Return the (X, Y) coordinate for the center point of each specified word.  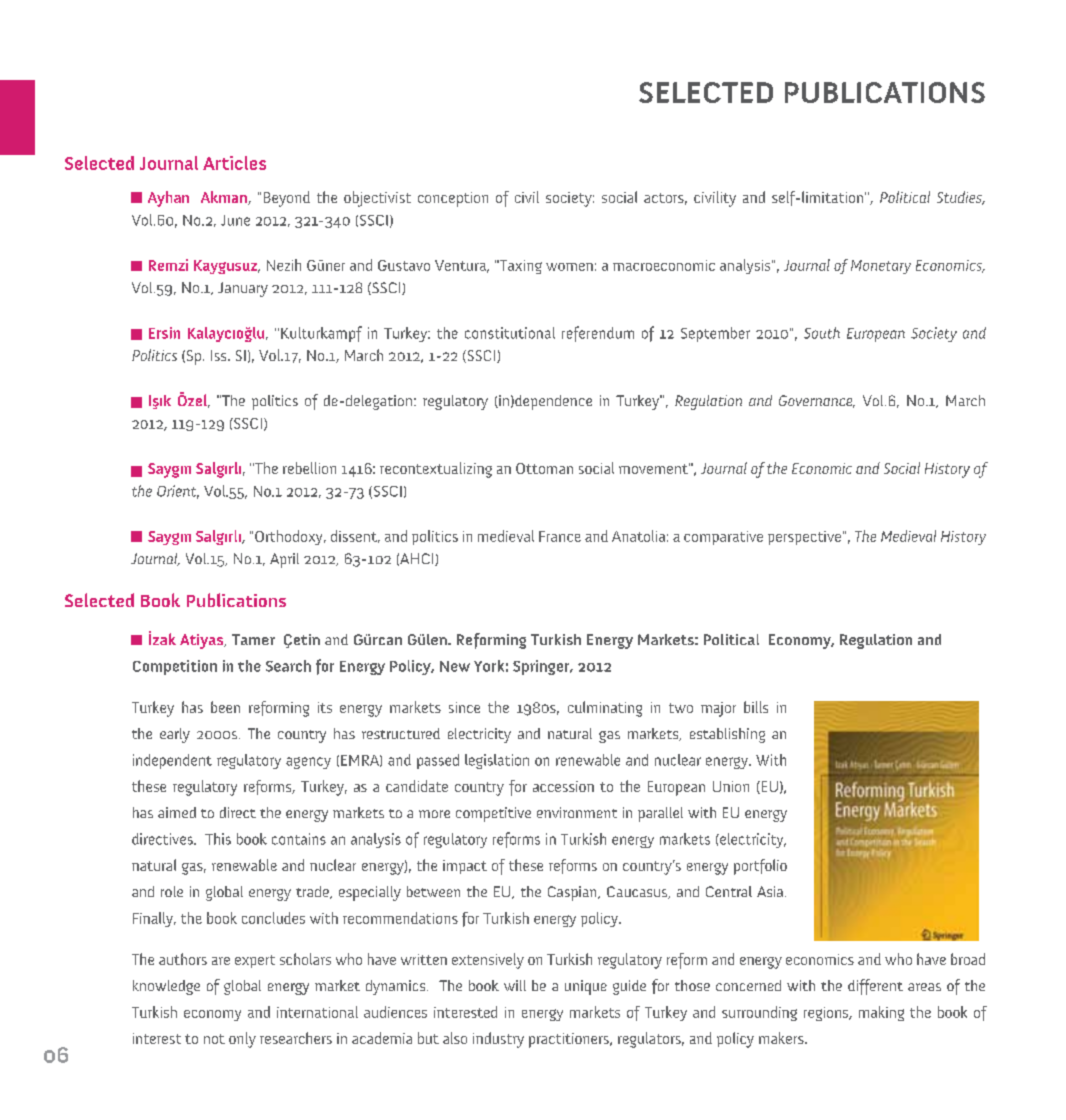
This (218, 839)
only (242, 1040)
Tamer (253, 639)
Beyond (287, 199)
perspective (806, 538)
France (560, 536)
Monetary (881, 267)
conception (453, 199)
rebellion (309, 468)
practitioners (570, 1040)
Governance (817, 401)
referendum (598, 334)
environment (577, 812)
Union (731, 786)
